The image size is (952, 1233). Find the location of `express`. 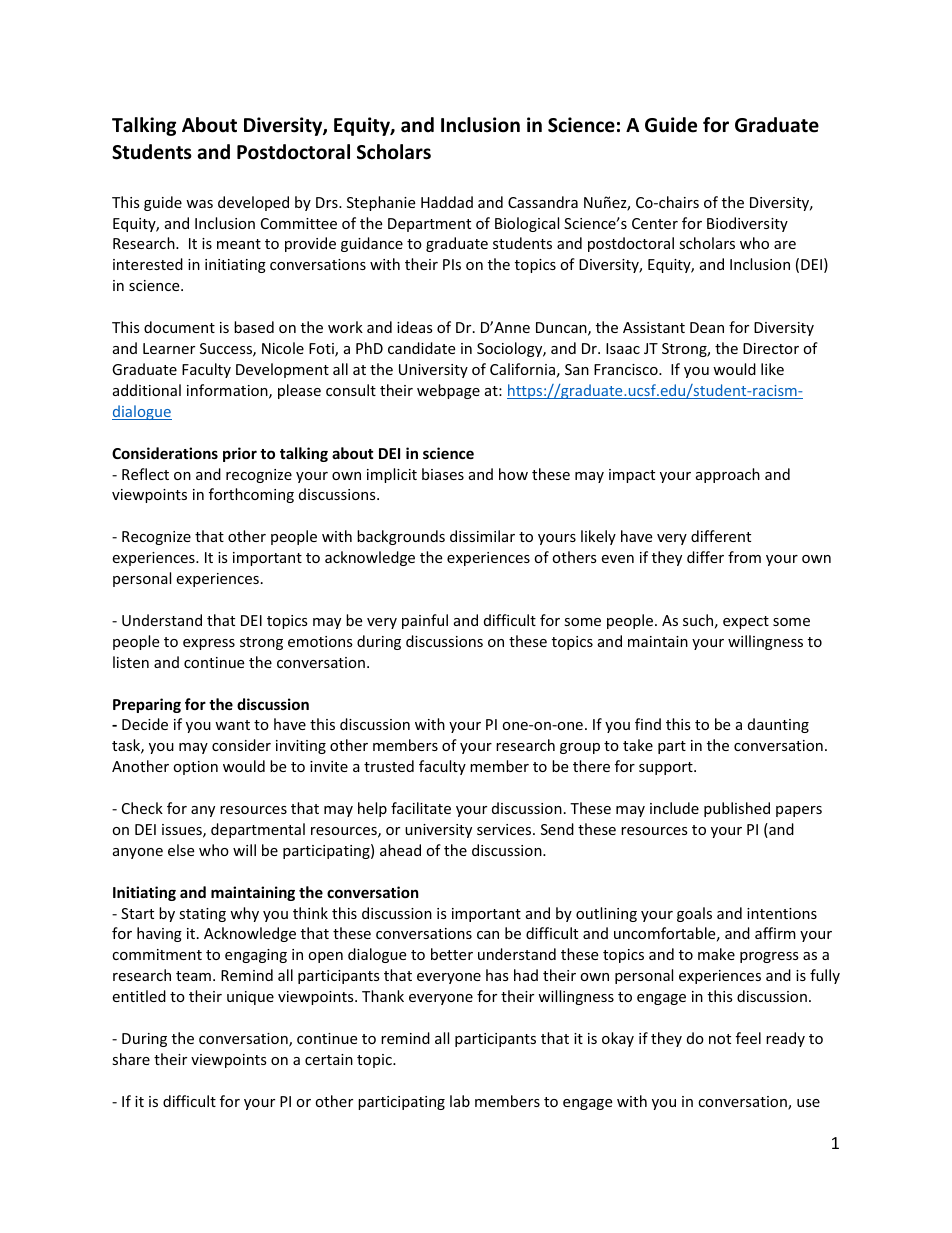

express is located at coordinates (209, 644).
